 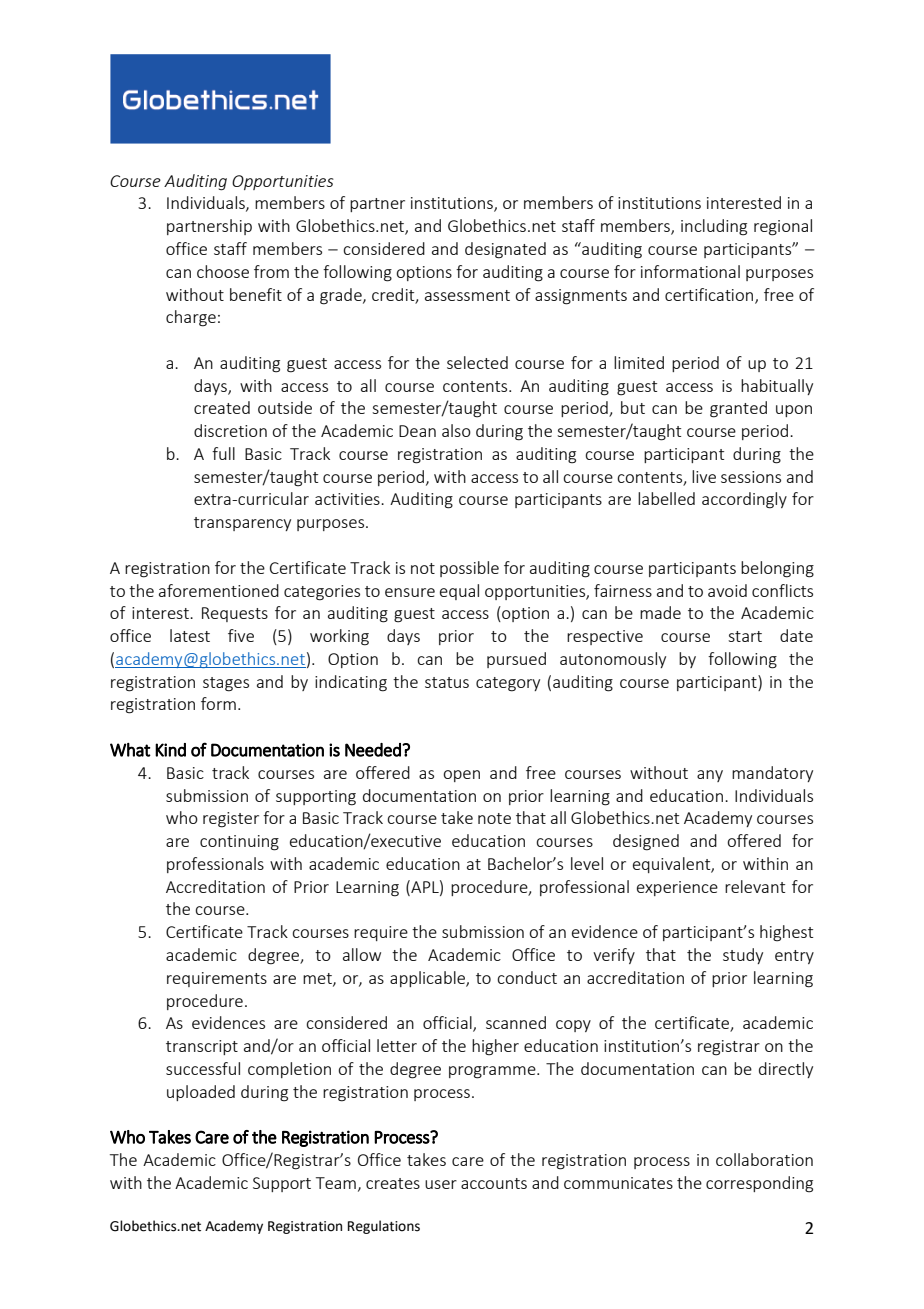 What do you see at coordinates (336, 1183) in the image?
I see `Team` at bounding box center [336, 1183].
